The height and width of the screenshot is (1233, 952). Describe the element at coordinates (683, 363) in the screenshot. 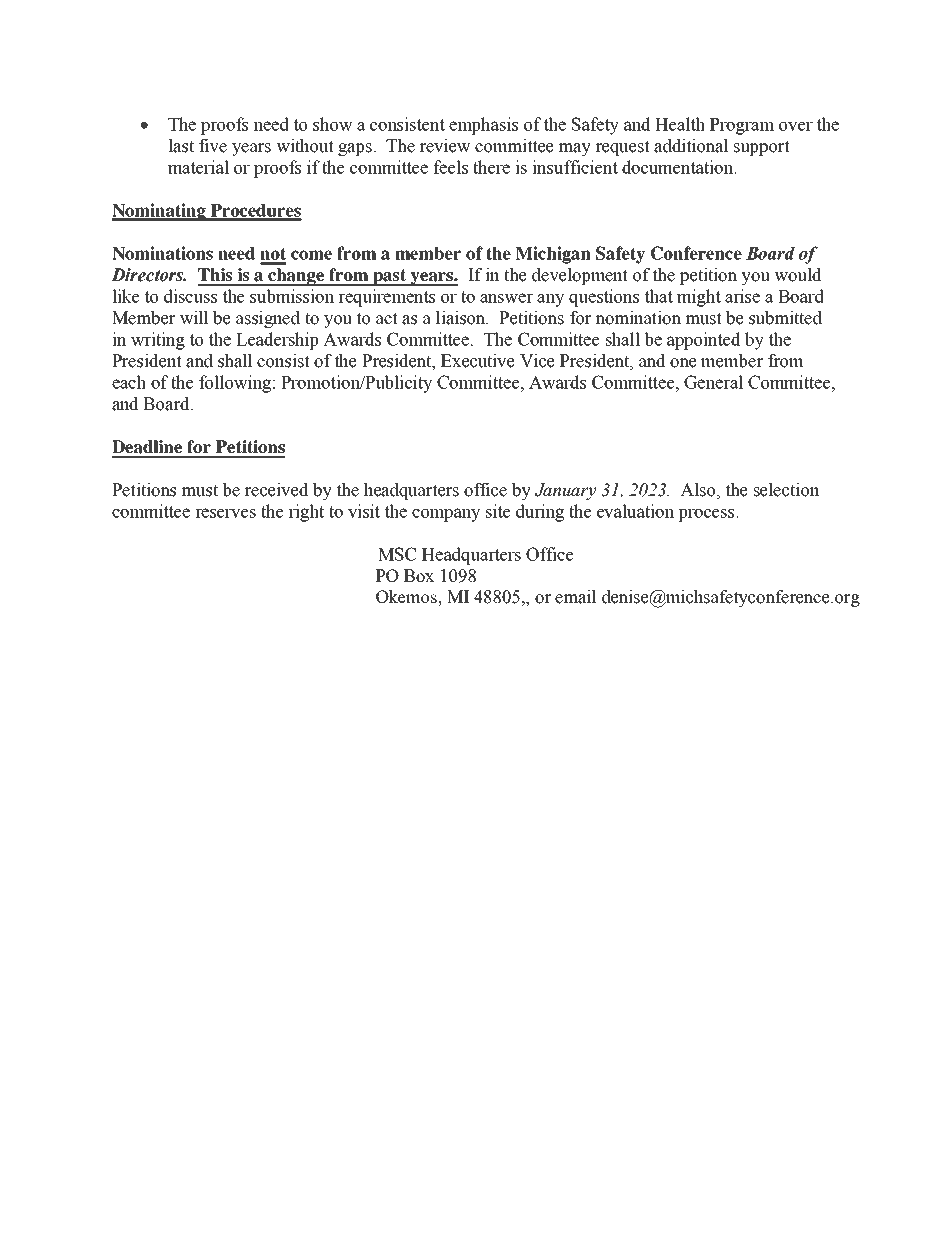

I see `one` at that location.
